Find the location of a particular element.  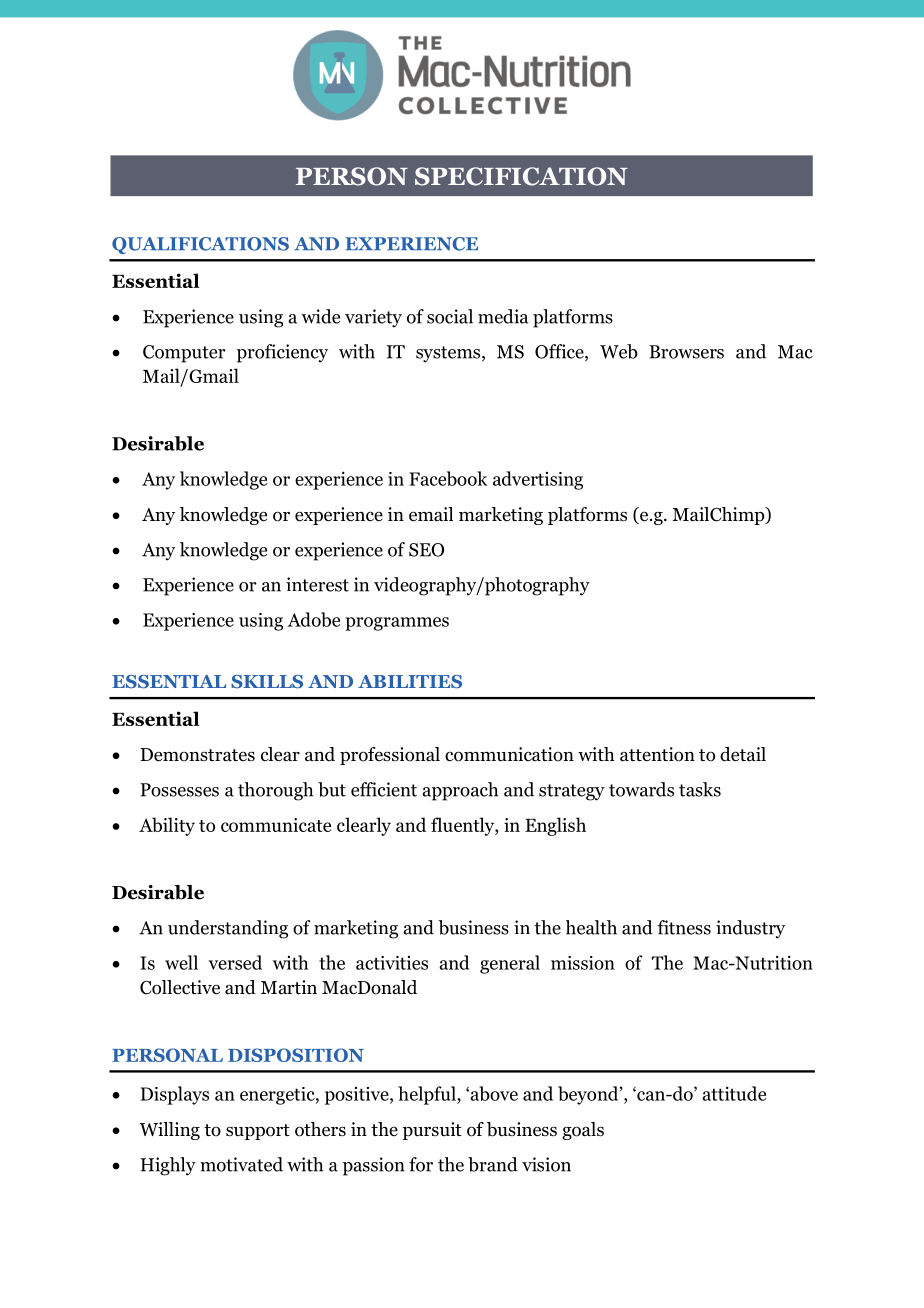

pursuit is located at coordinates (432, 1131).
